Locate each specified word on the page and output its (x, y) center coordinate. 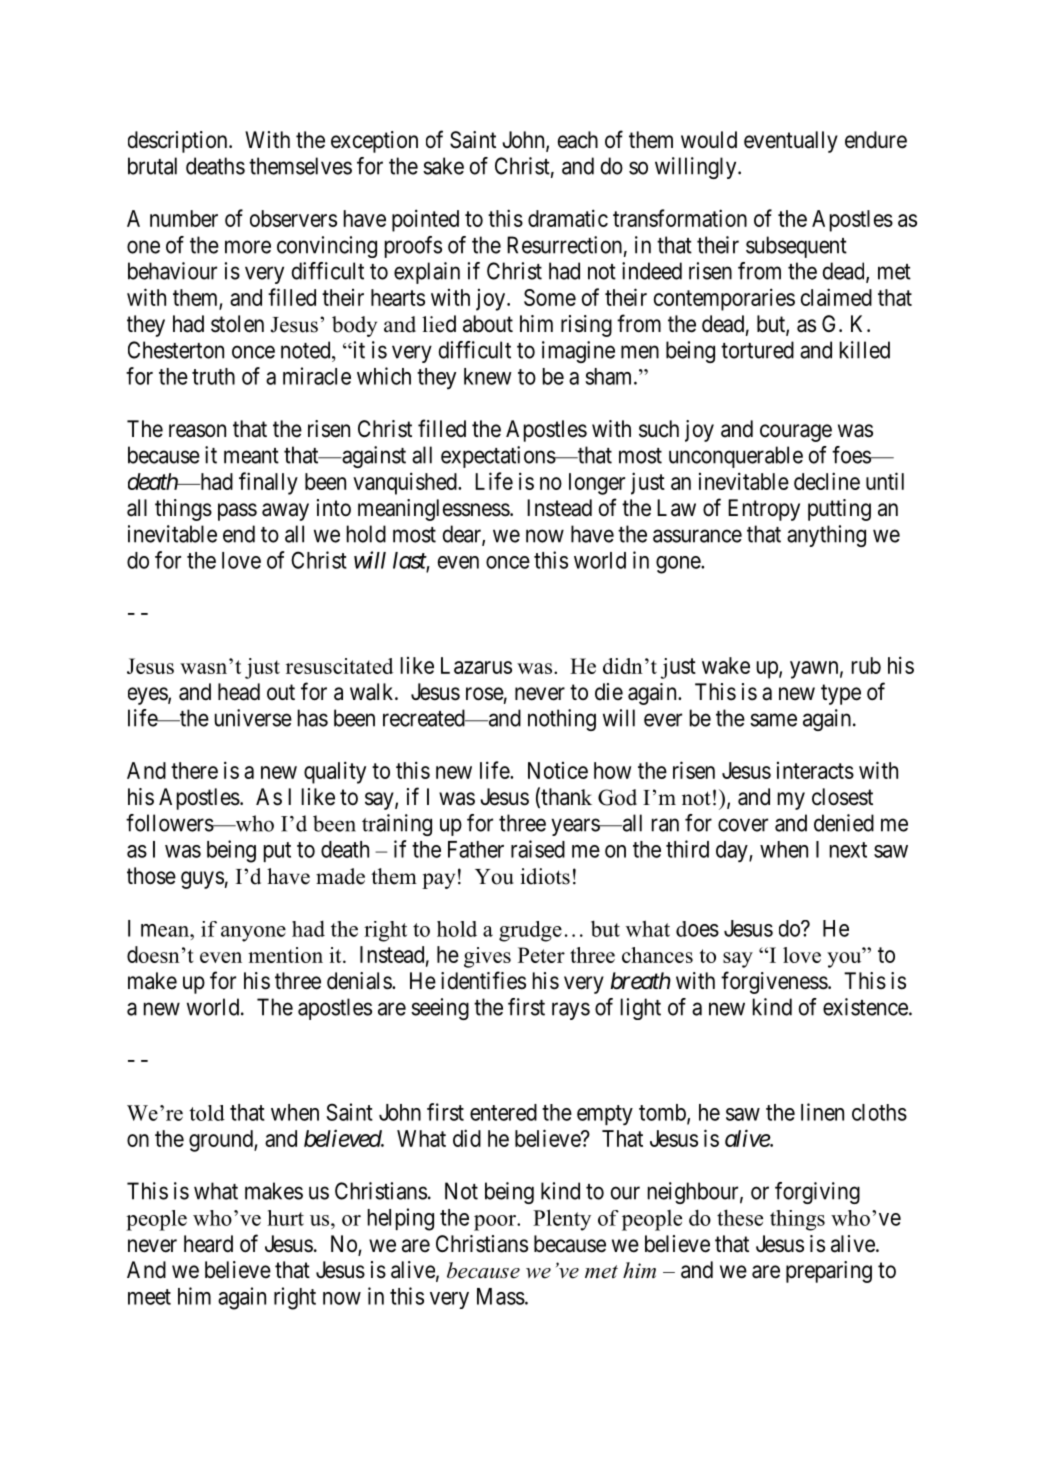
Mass (501, 1296)
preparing (829, 1272)
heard (208, 1244)
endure (876, 140)
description (179, 142)
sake (443, 166)
